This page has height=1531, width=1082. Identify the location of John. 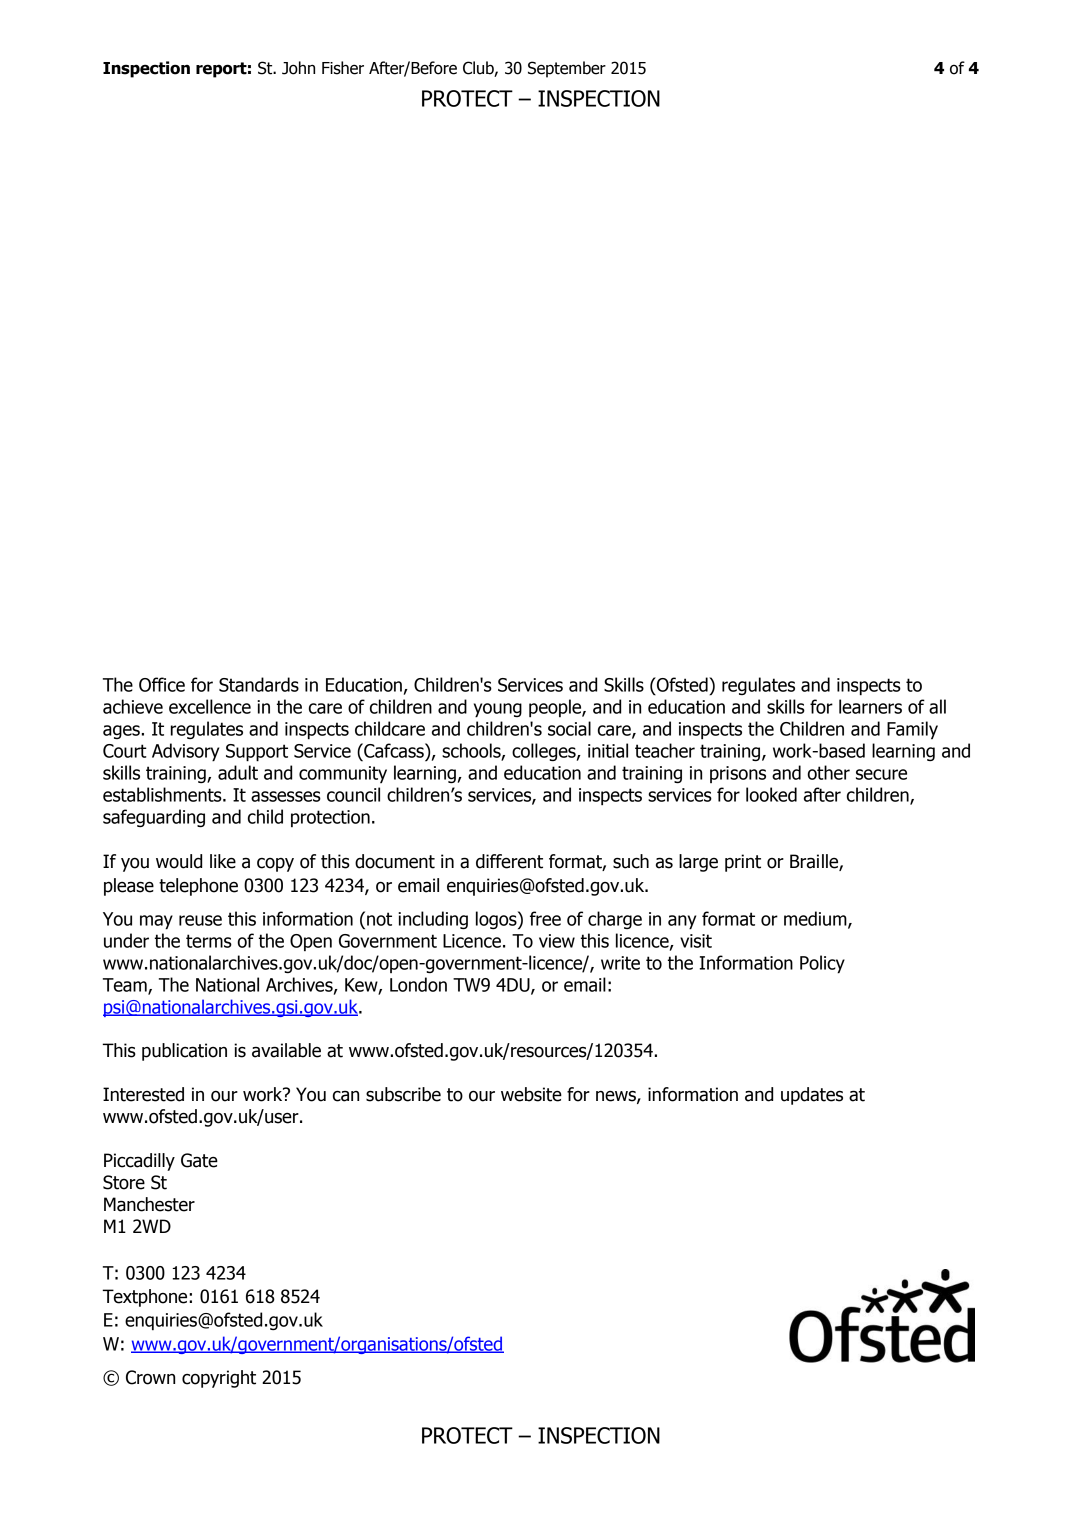
(298, 68).
